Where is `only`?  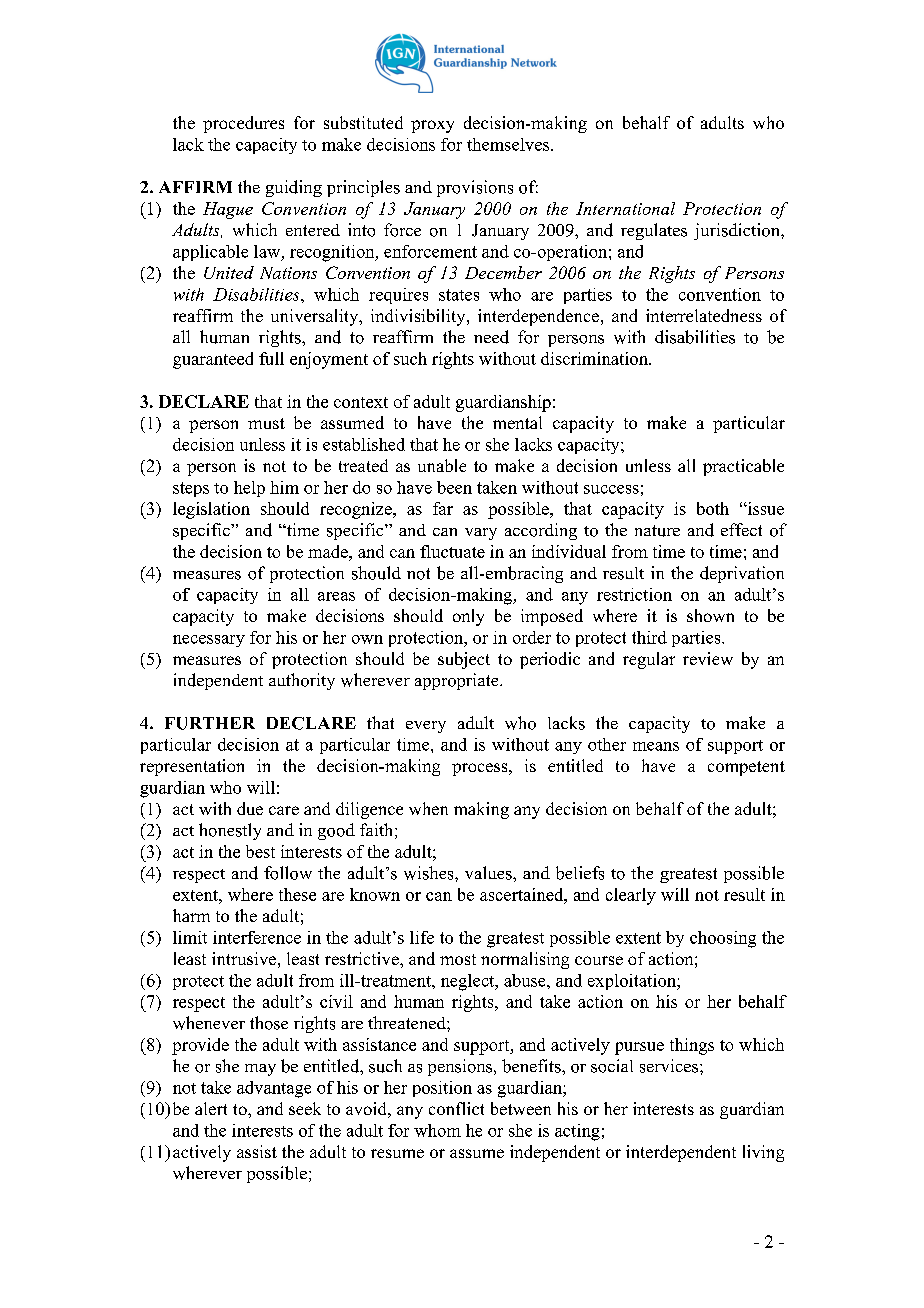 only is located at coordinates (468, 617).
